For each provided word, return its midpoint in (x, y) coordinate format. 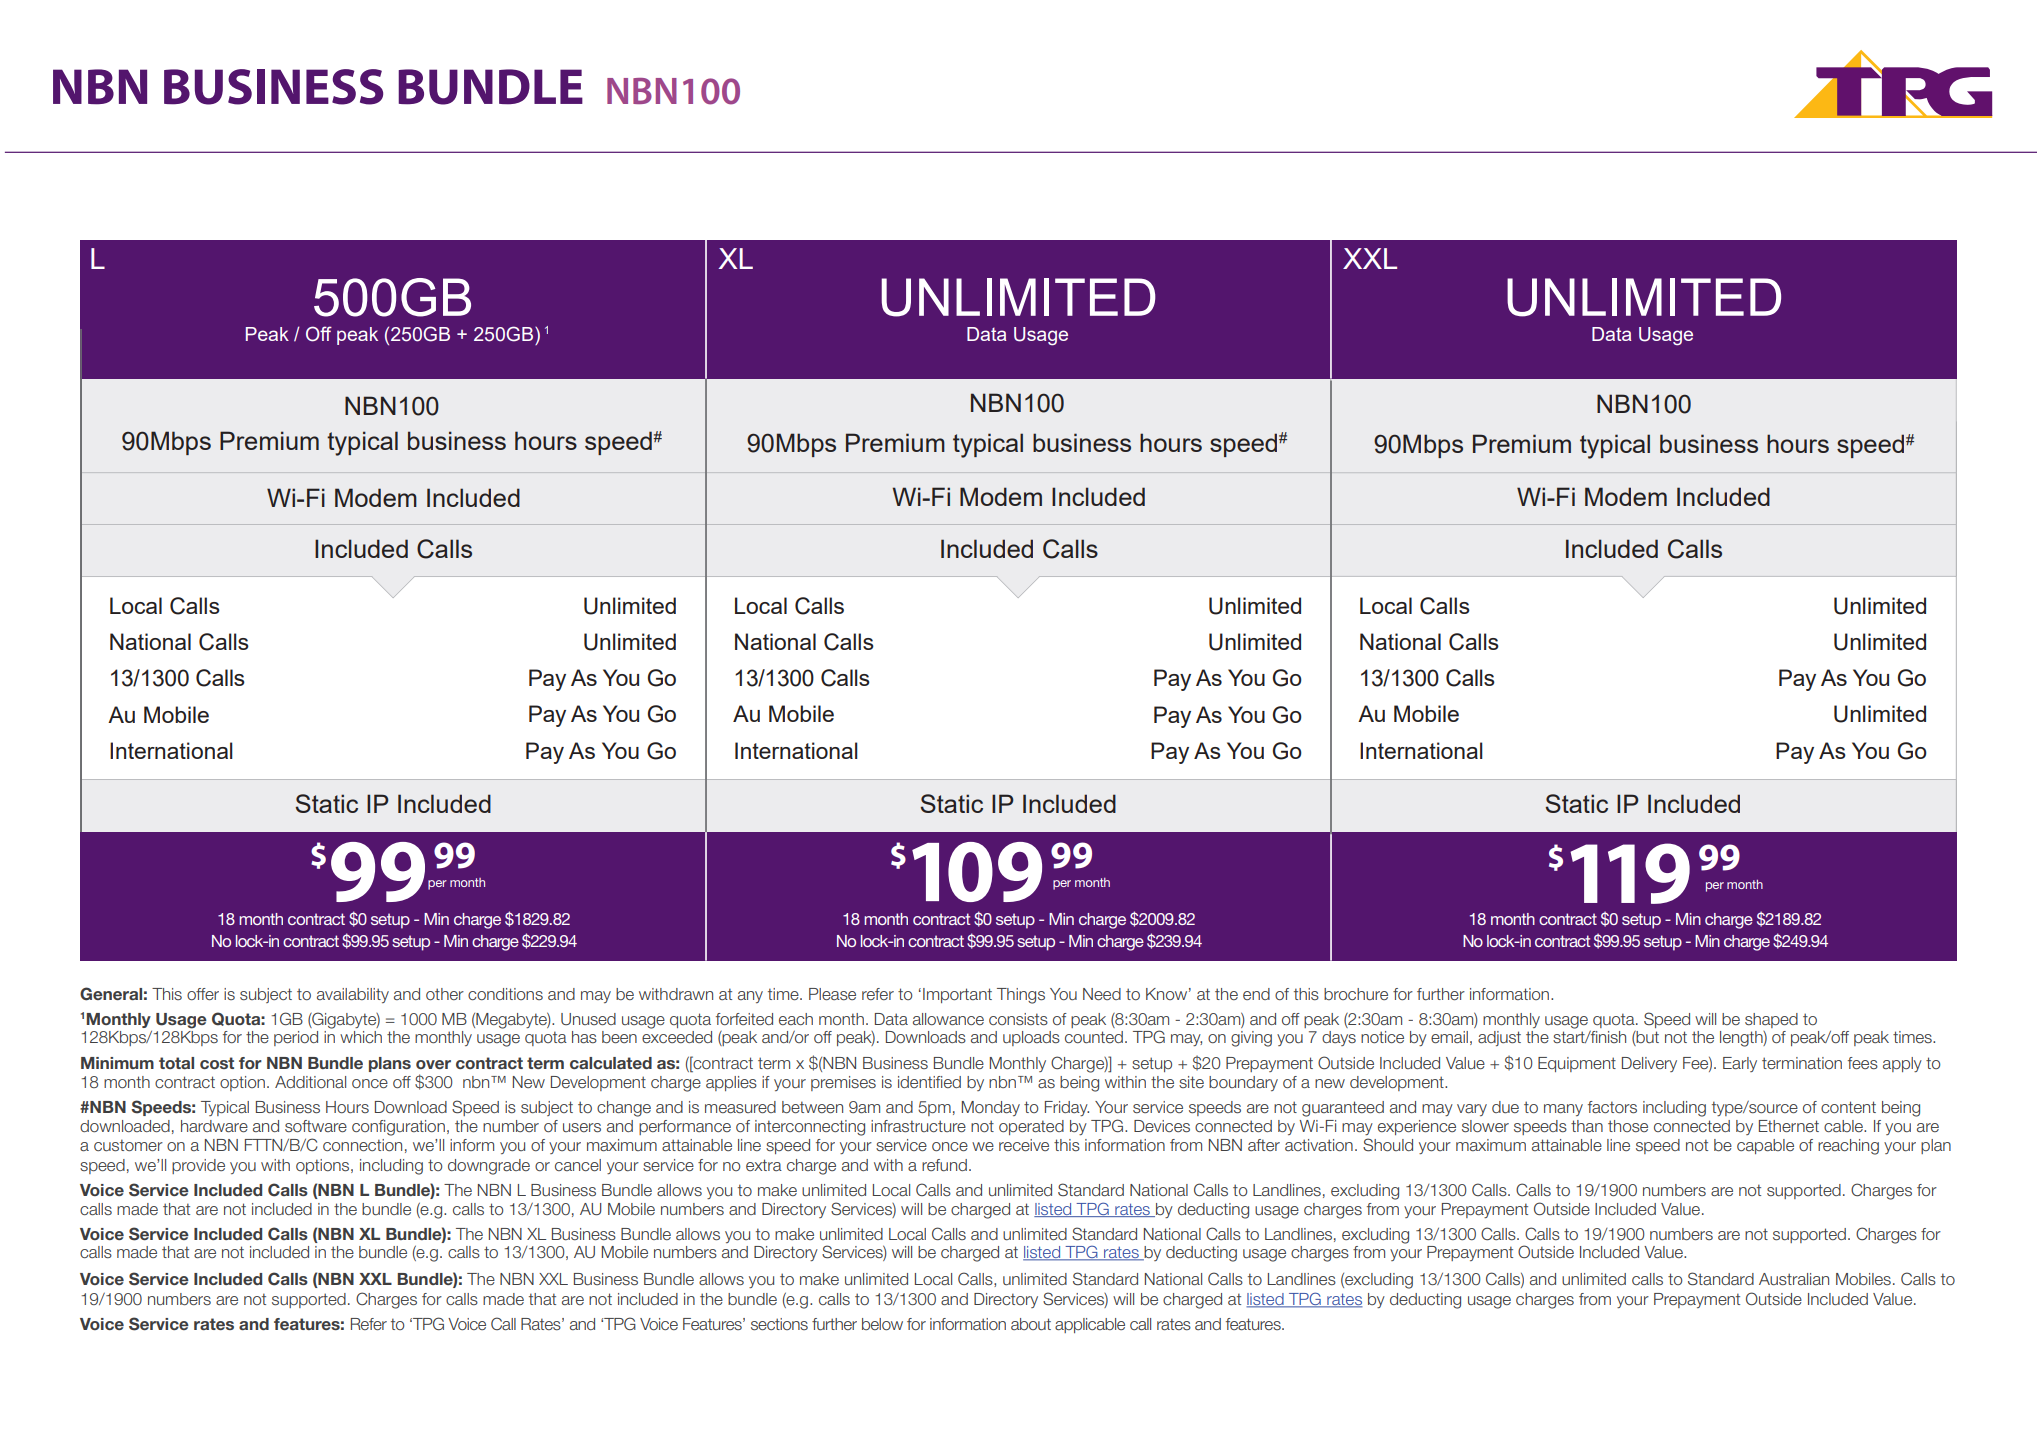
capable (1765, 1146)
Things (1021, 996)
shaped (1771, 1020)
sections (779, 1324)
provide (198, 1166)
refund (944, 1165)
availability (353, 995)
